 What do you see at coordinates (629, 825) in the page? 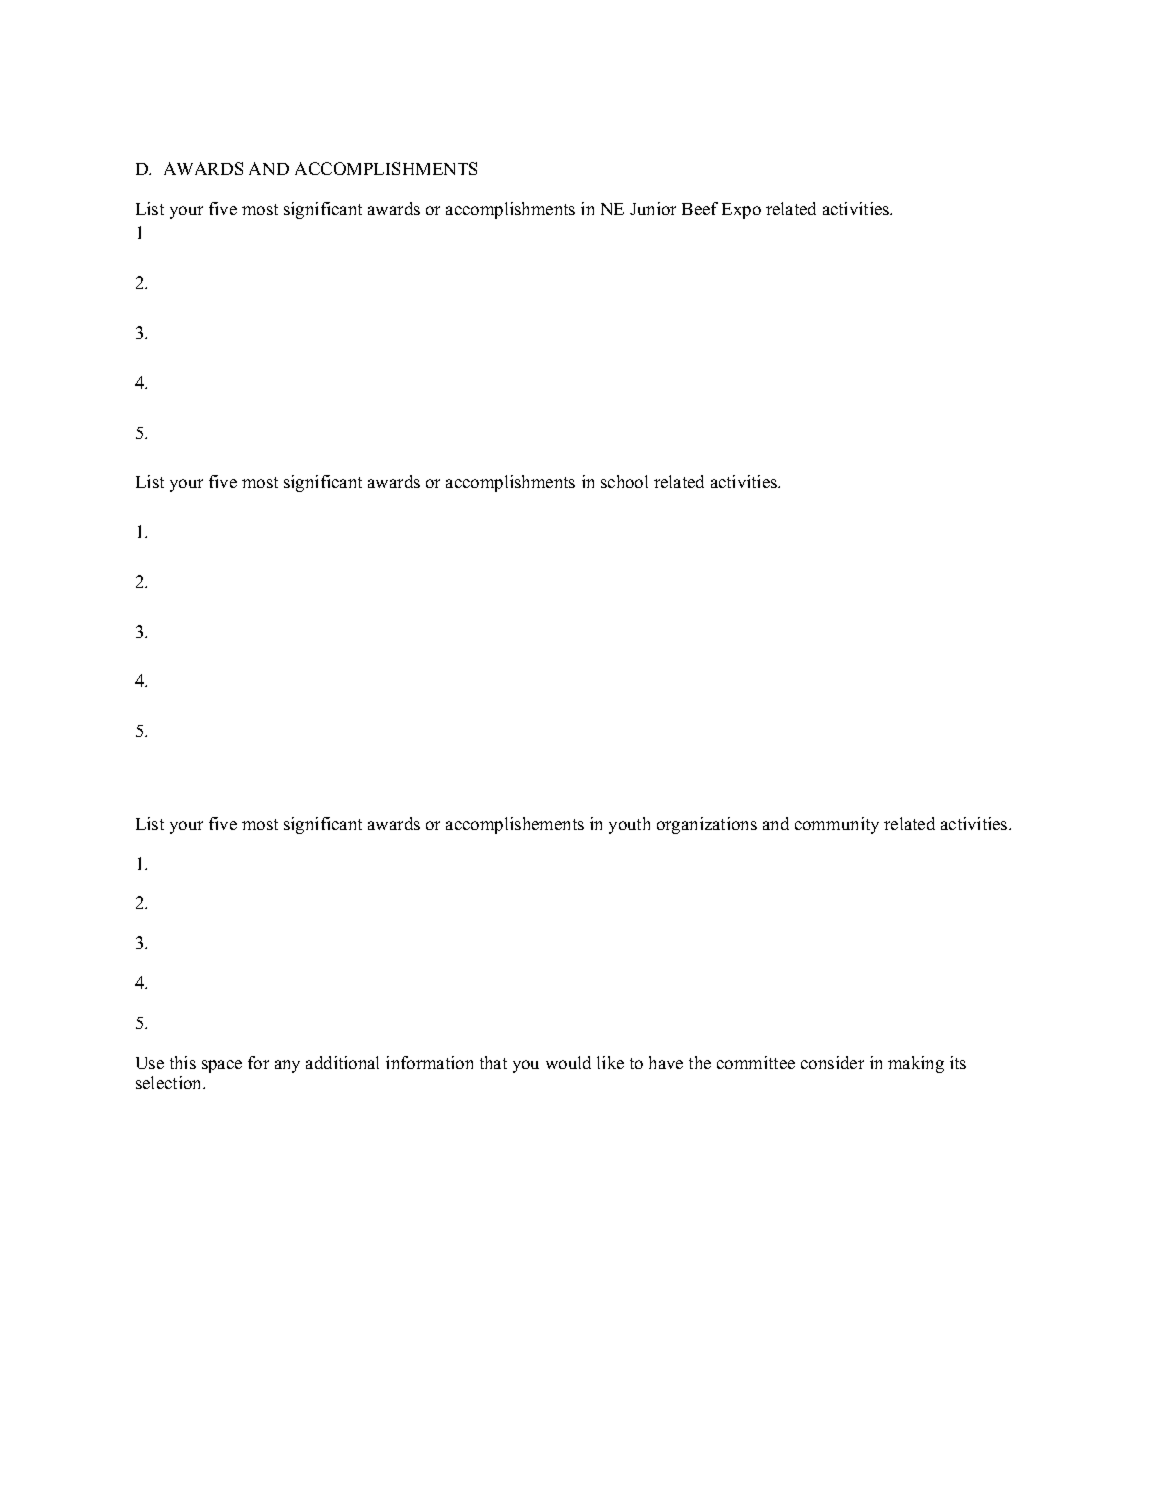
I see `youth` at bounding box center [629, 825].
